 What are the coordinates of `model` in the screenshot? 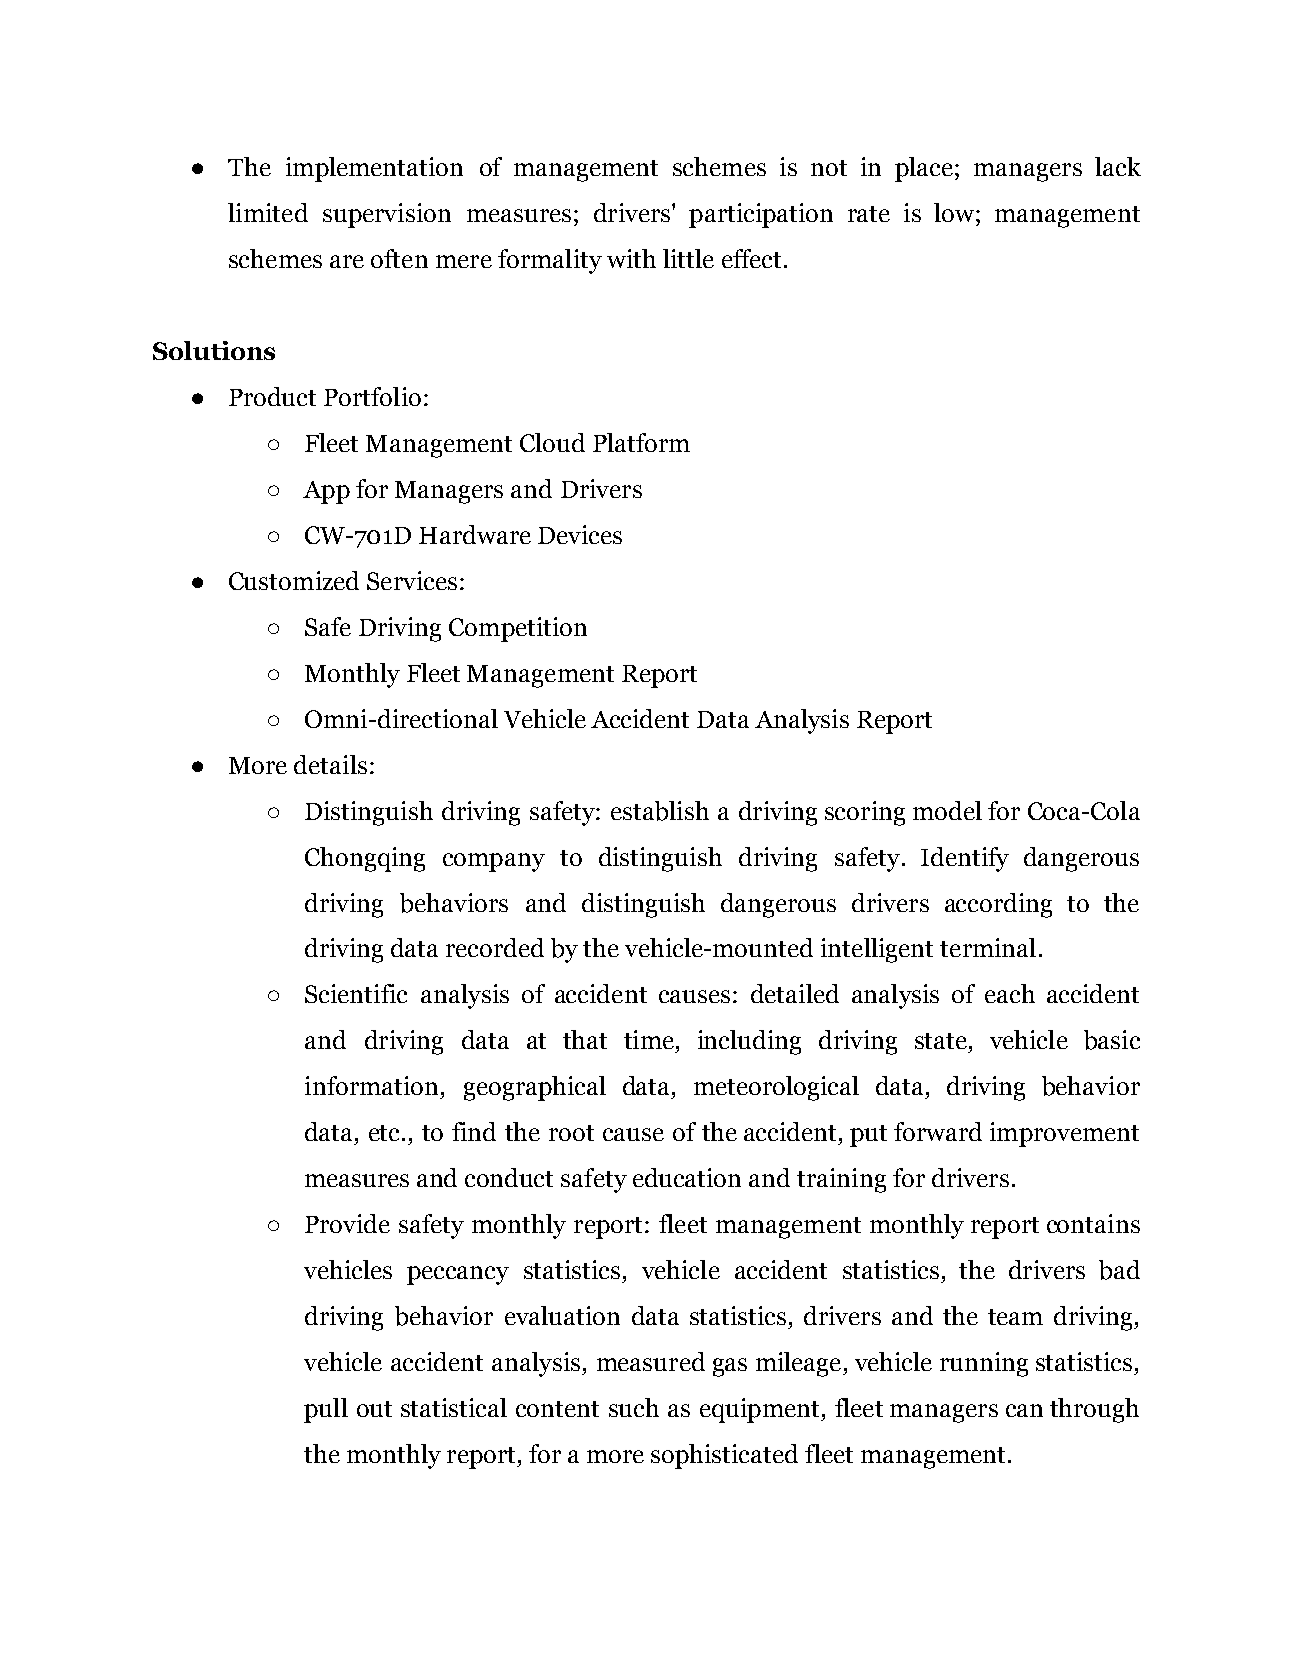 It's located at (947, 810).
